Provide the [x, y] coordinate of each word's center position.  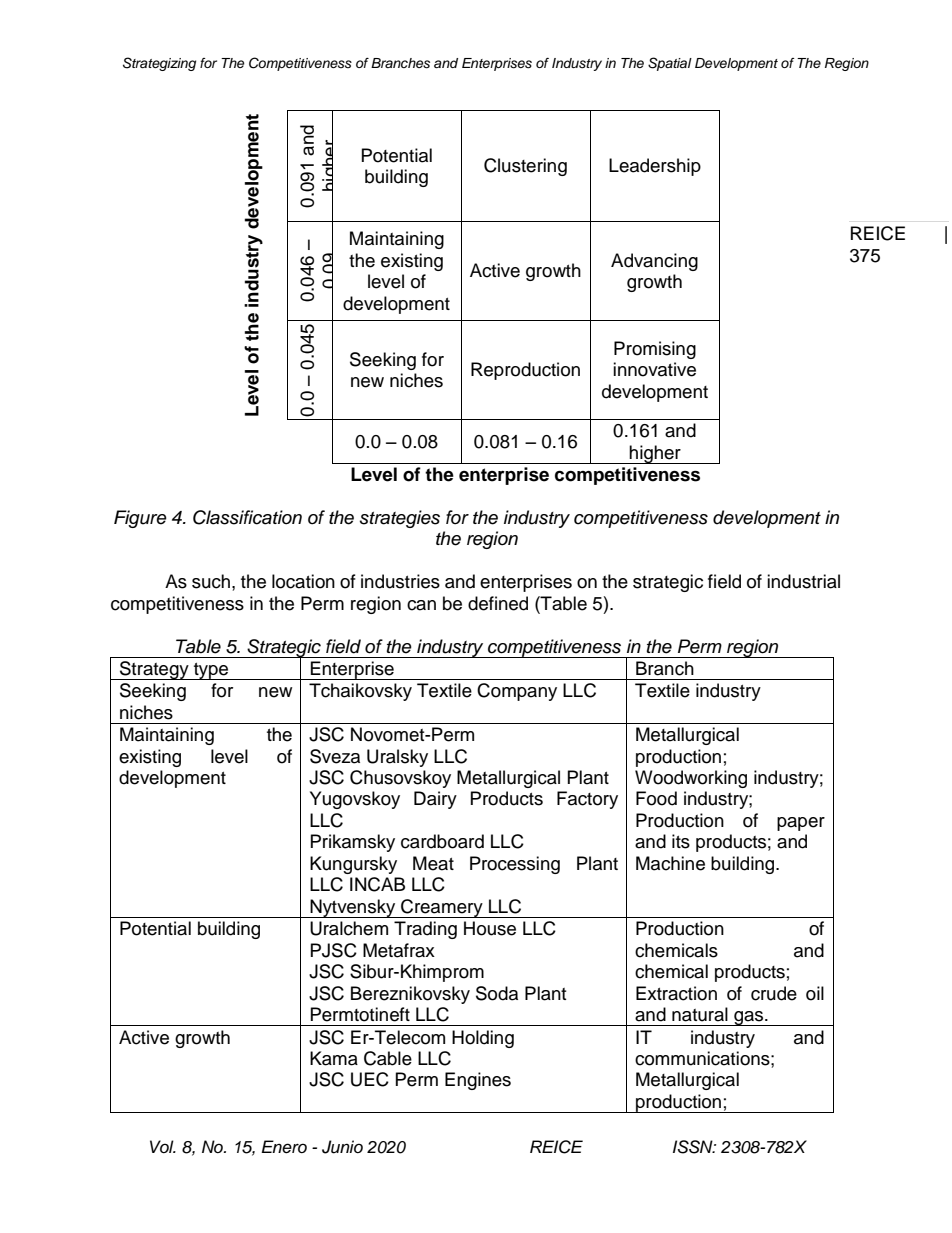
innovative [654, 369]
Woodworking [691, 779]
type [211, 671]
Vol [163, 1146]
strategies [400, 519]
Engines [478, 1081]
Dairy [435, 800]
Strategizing [159, 64]
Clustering [525, 167]
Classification [247, 517]
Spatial [670, 64]
